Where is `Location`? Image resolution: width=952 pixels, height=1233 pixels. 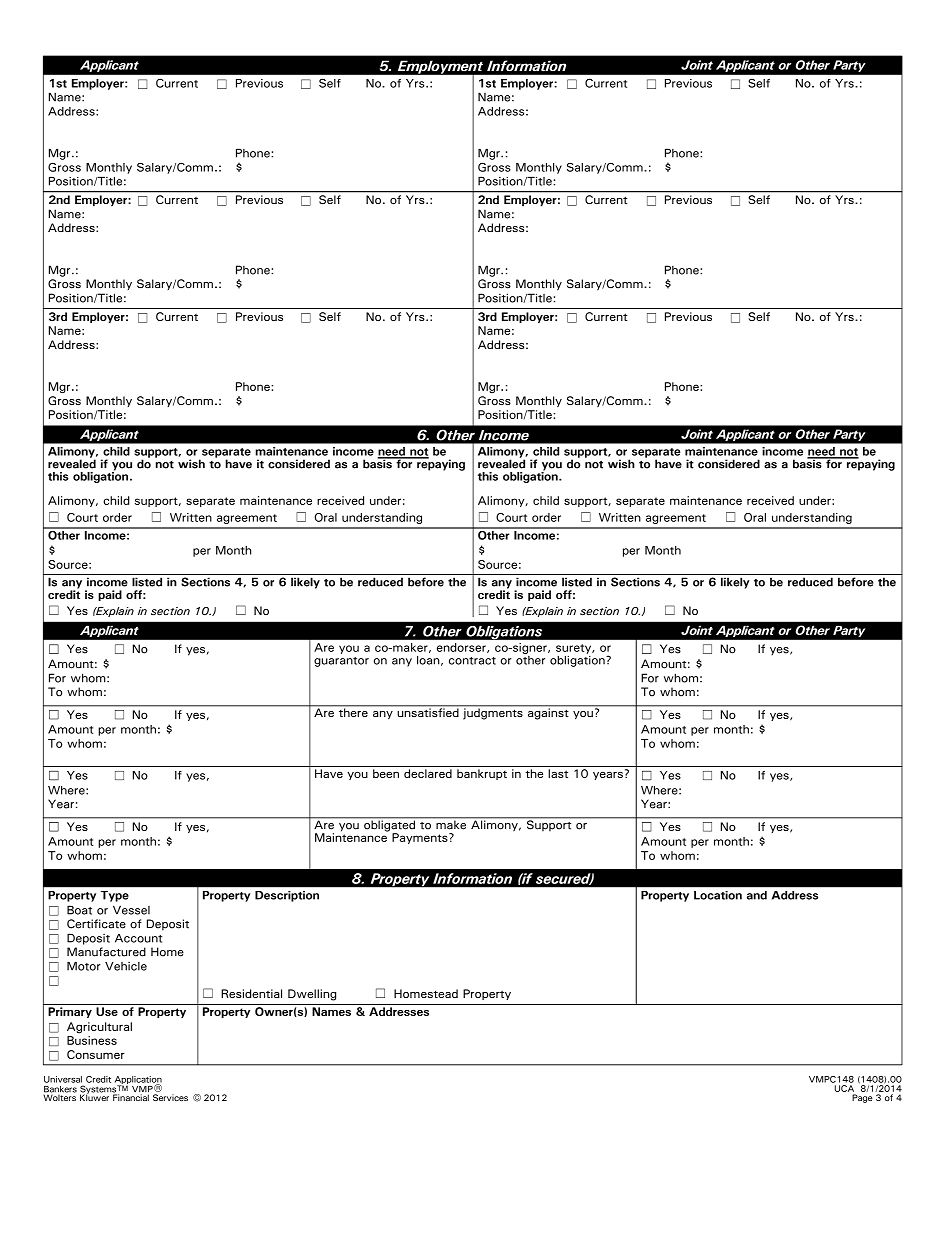
Location is located at coordinates (718, 895).
